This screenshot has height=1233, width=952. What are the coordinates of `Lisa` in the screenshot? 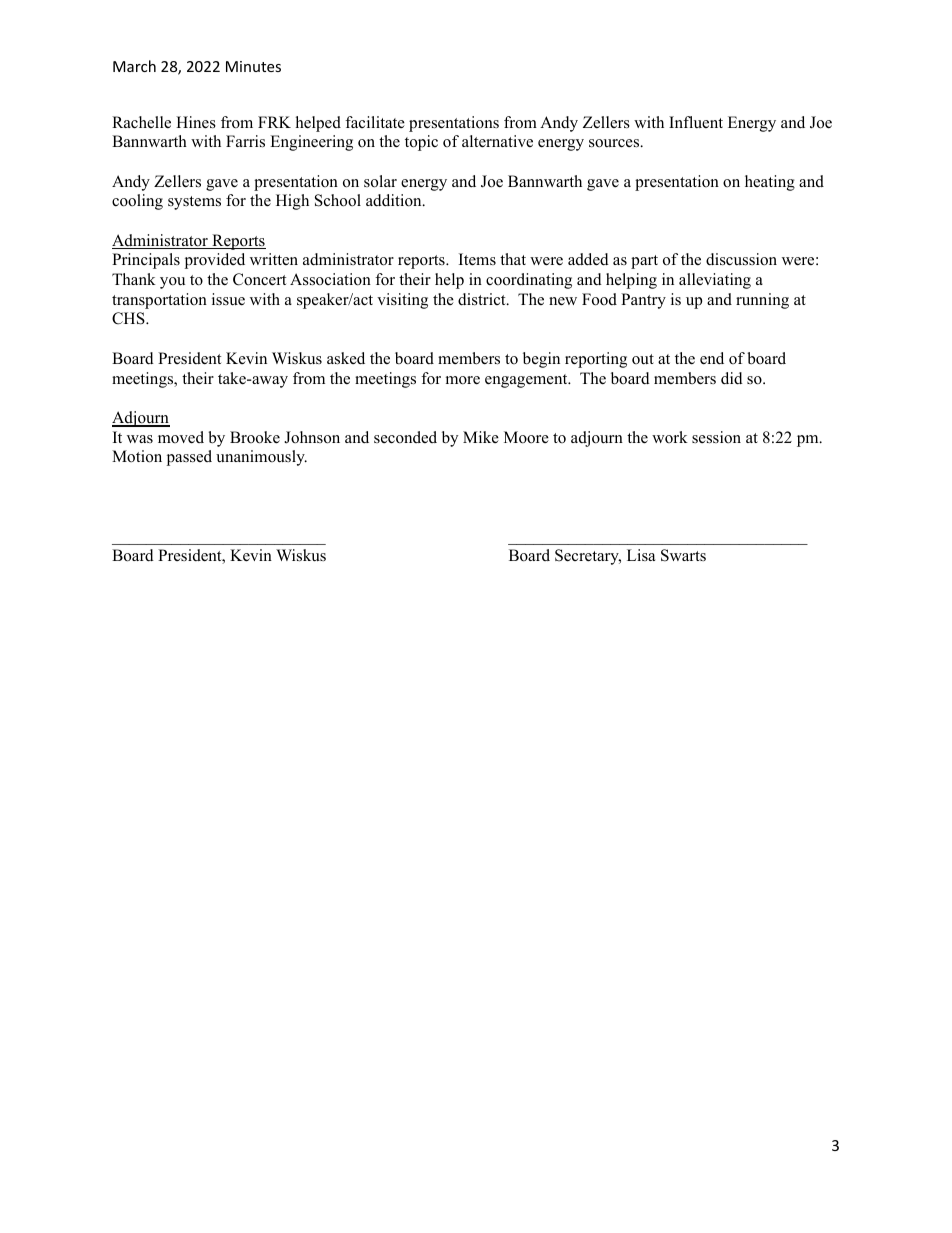 It's located at (641, 555).
